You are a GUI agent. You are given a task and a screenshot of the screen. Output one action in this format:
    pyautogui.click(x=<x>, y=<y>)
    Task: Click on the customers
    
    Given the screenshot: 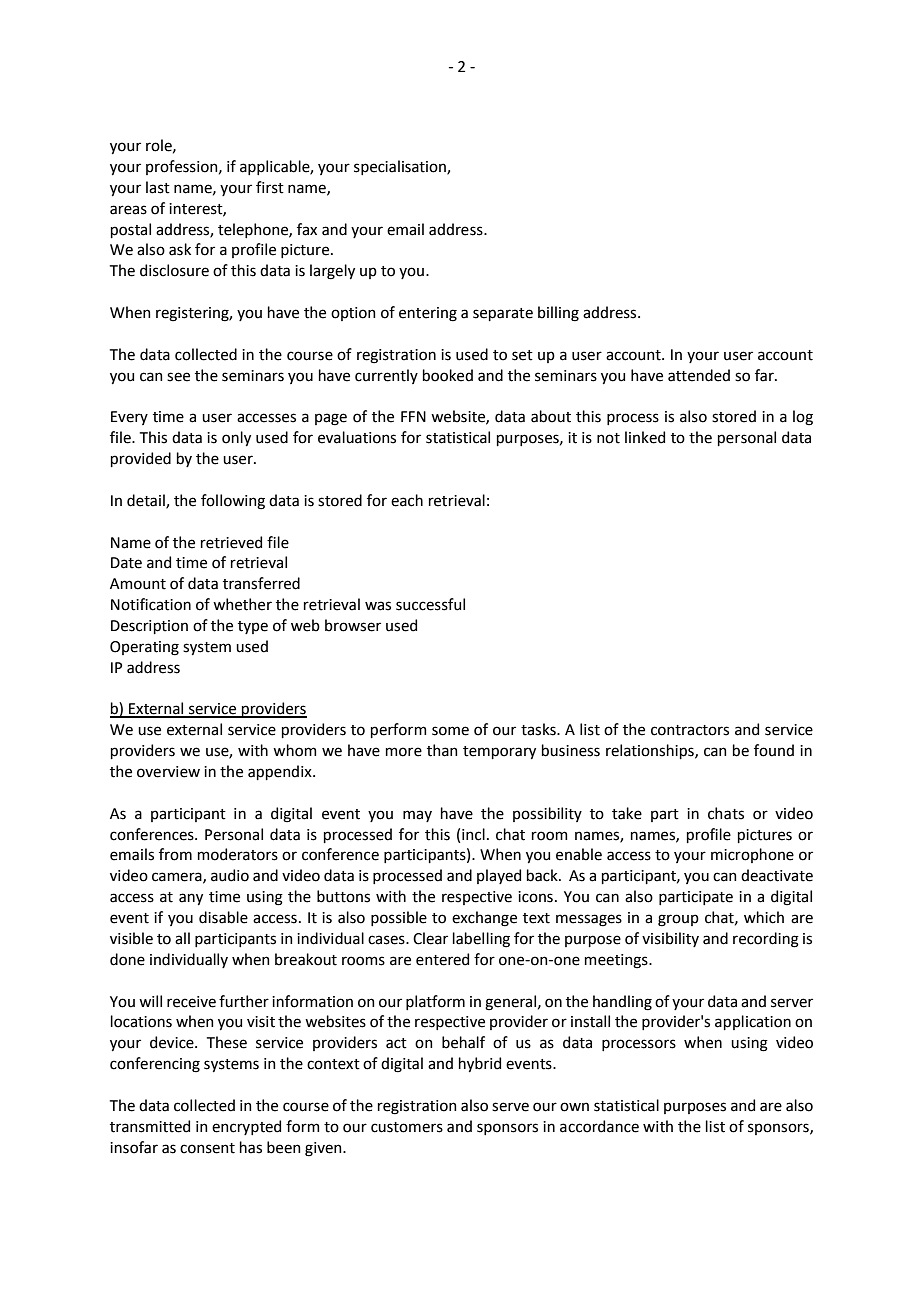 What is the action you would take?
    pyautogui.click(x=407, y=1127)
